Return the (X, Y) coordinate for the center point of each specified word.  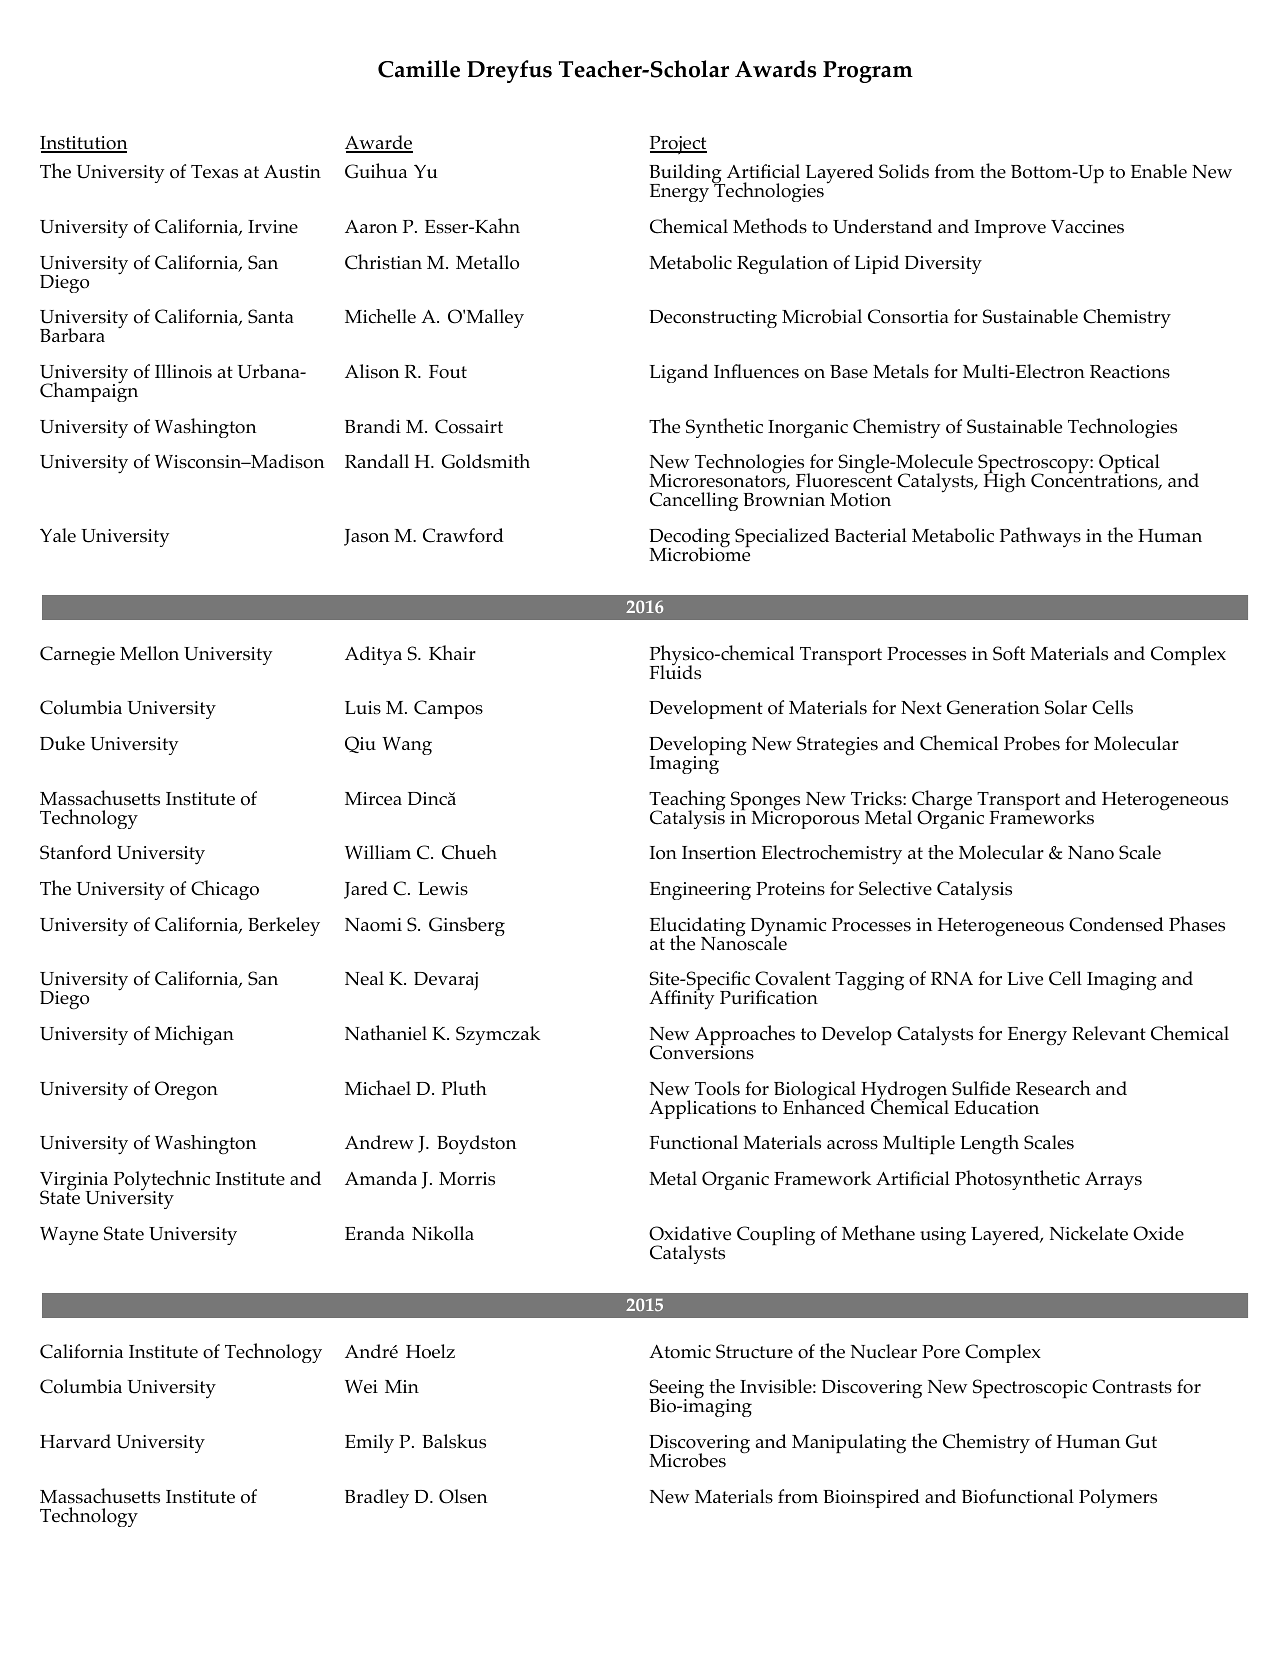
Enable (1159, 171)
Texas (214, 172)
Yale (58, 535)
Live (1025, 979)
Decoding (689, 539)
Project (678, 145)
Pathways (1040, 537)
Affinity (682, 999)
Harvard (75, 1441)
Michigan (194, 1035)
